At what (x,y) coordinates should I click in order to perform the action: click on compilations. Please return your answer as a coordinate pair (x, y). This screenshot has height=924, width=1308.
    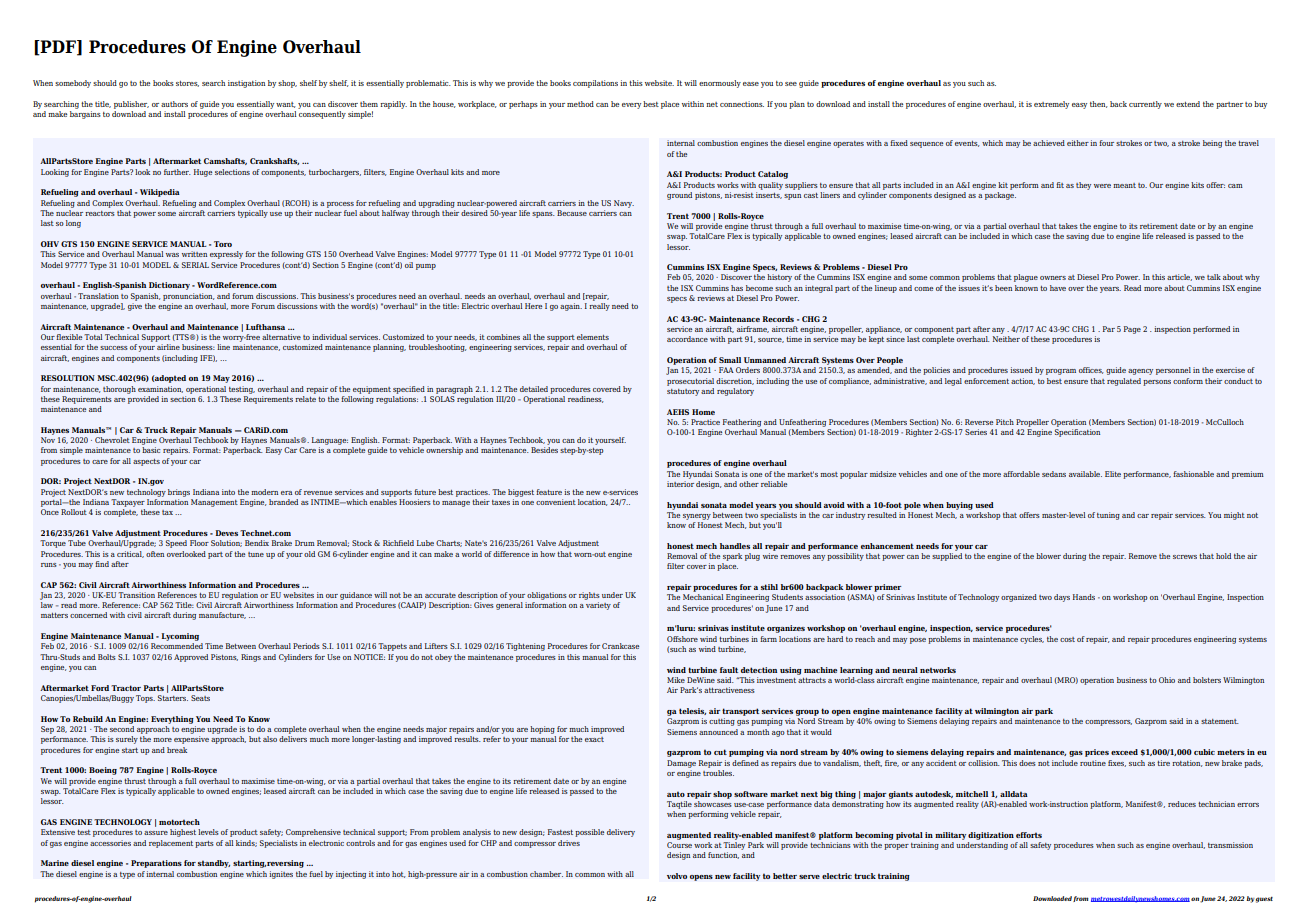
    Looking at the image, I should click on (595, 84).
